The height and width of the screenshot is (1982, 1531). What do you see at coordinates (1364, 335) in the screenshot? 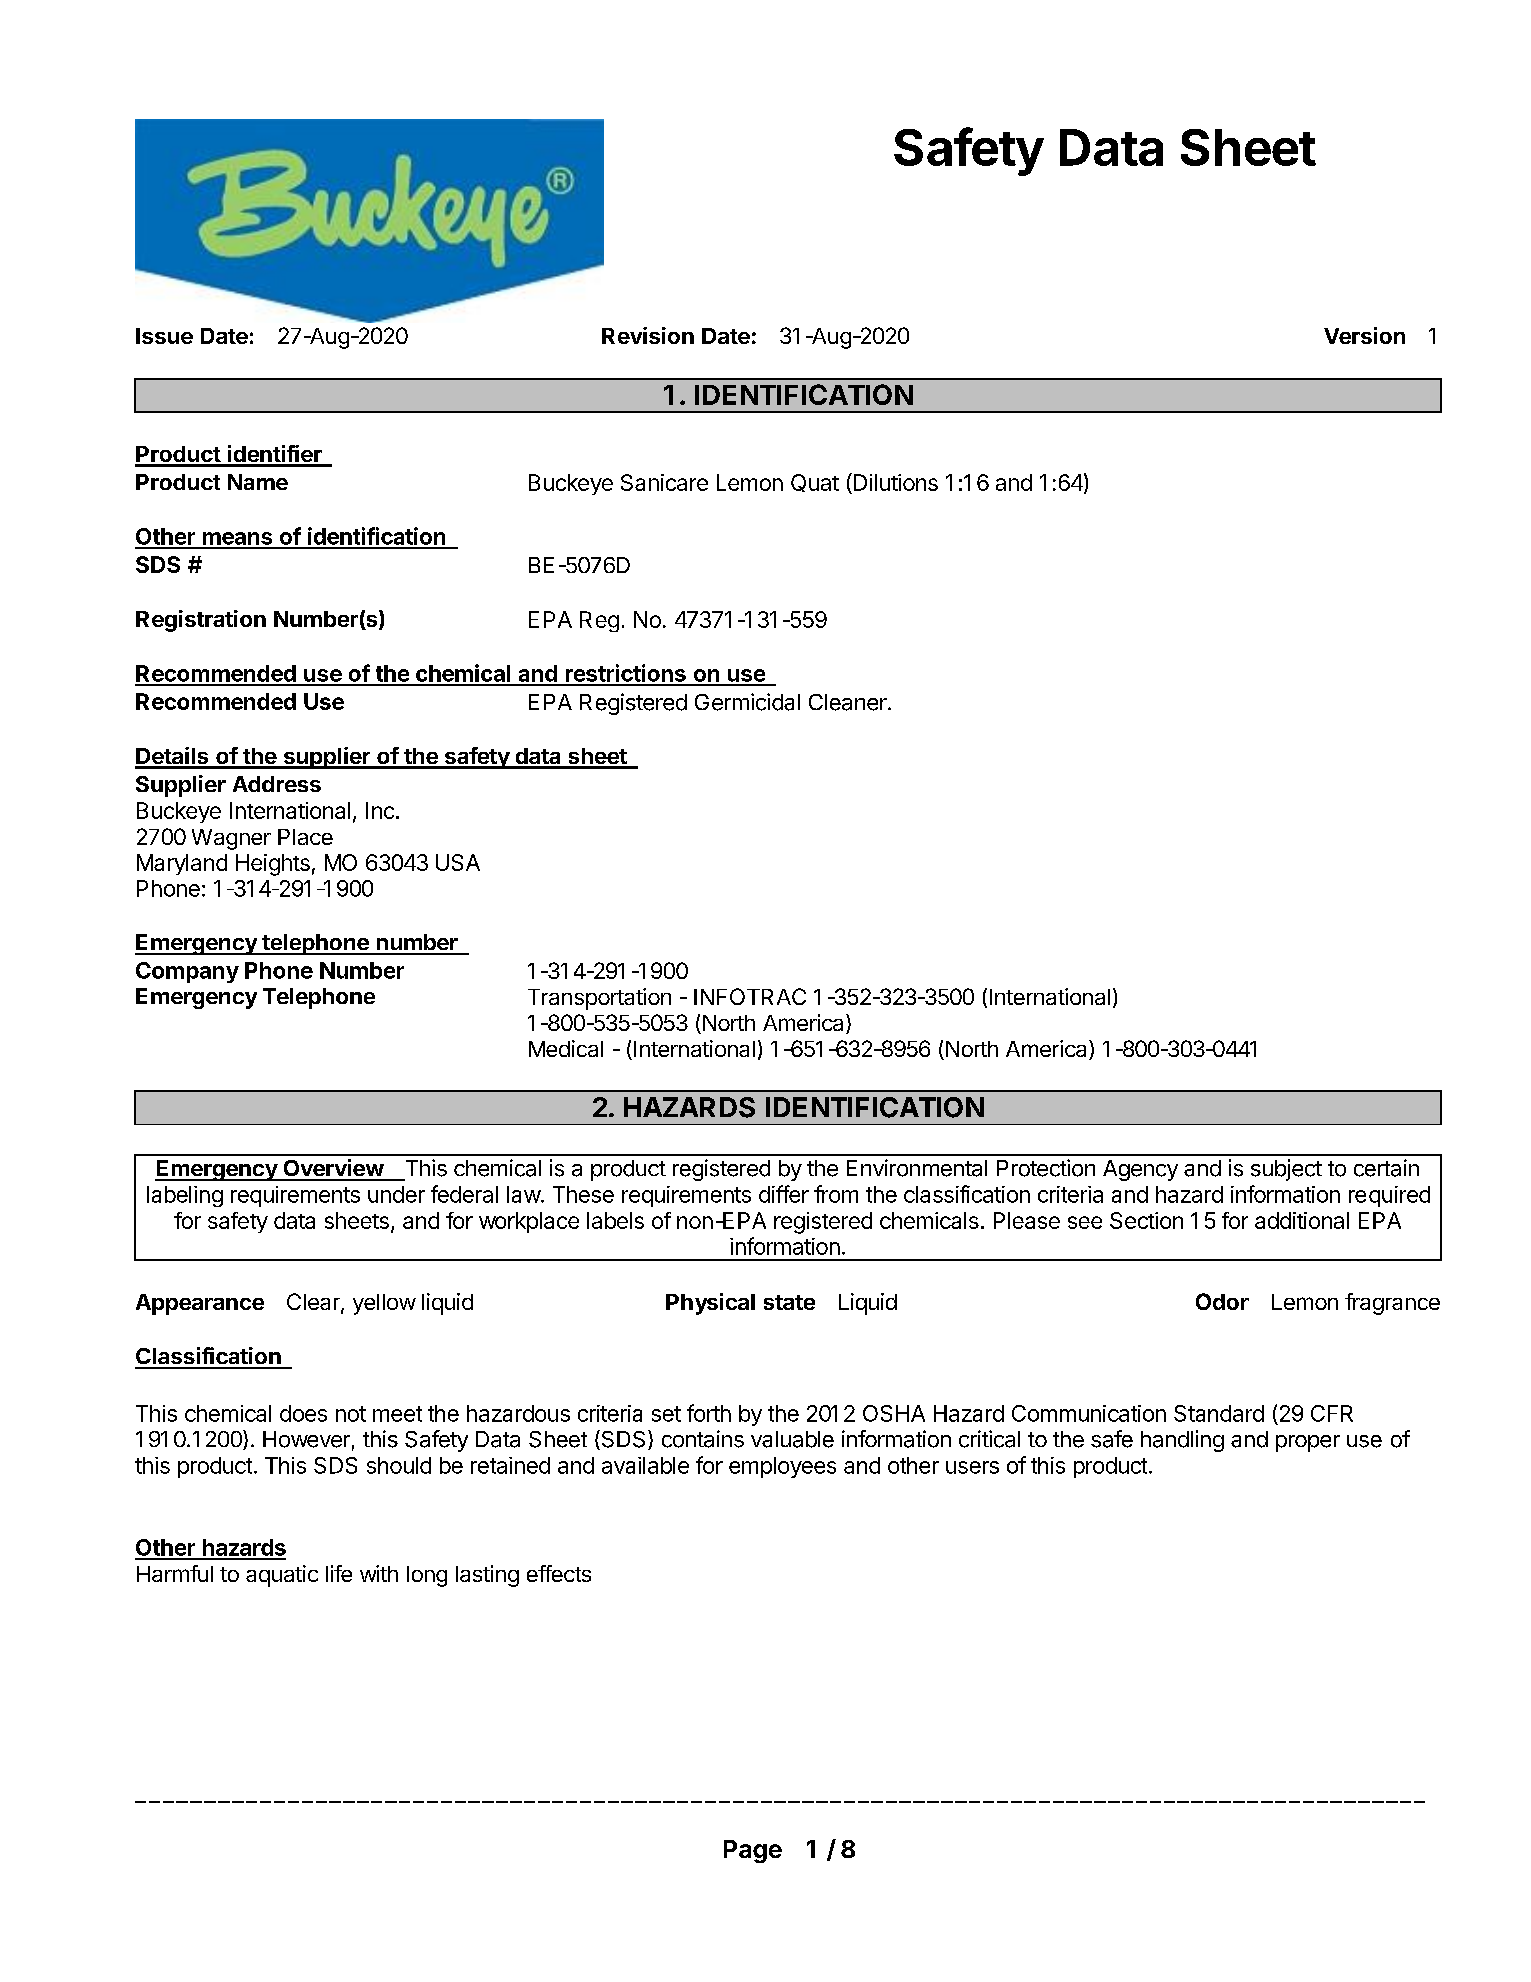
I see `Version` at bounding box center [1364, 335].
